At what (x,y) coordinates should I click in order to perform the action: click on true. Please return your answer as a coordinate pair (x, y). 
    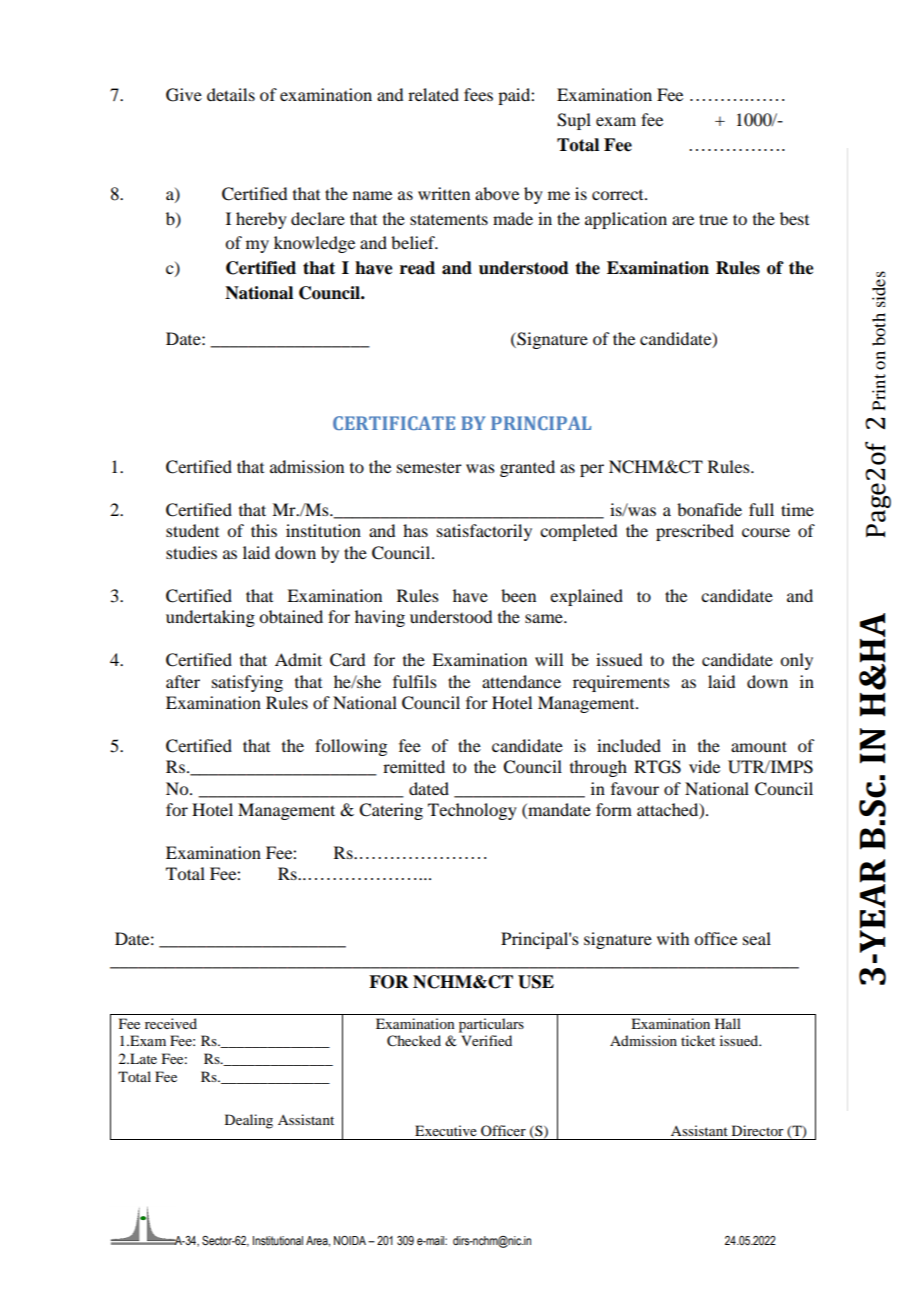
    Looking at the image, I should click on (713, 219).
